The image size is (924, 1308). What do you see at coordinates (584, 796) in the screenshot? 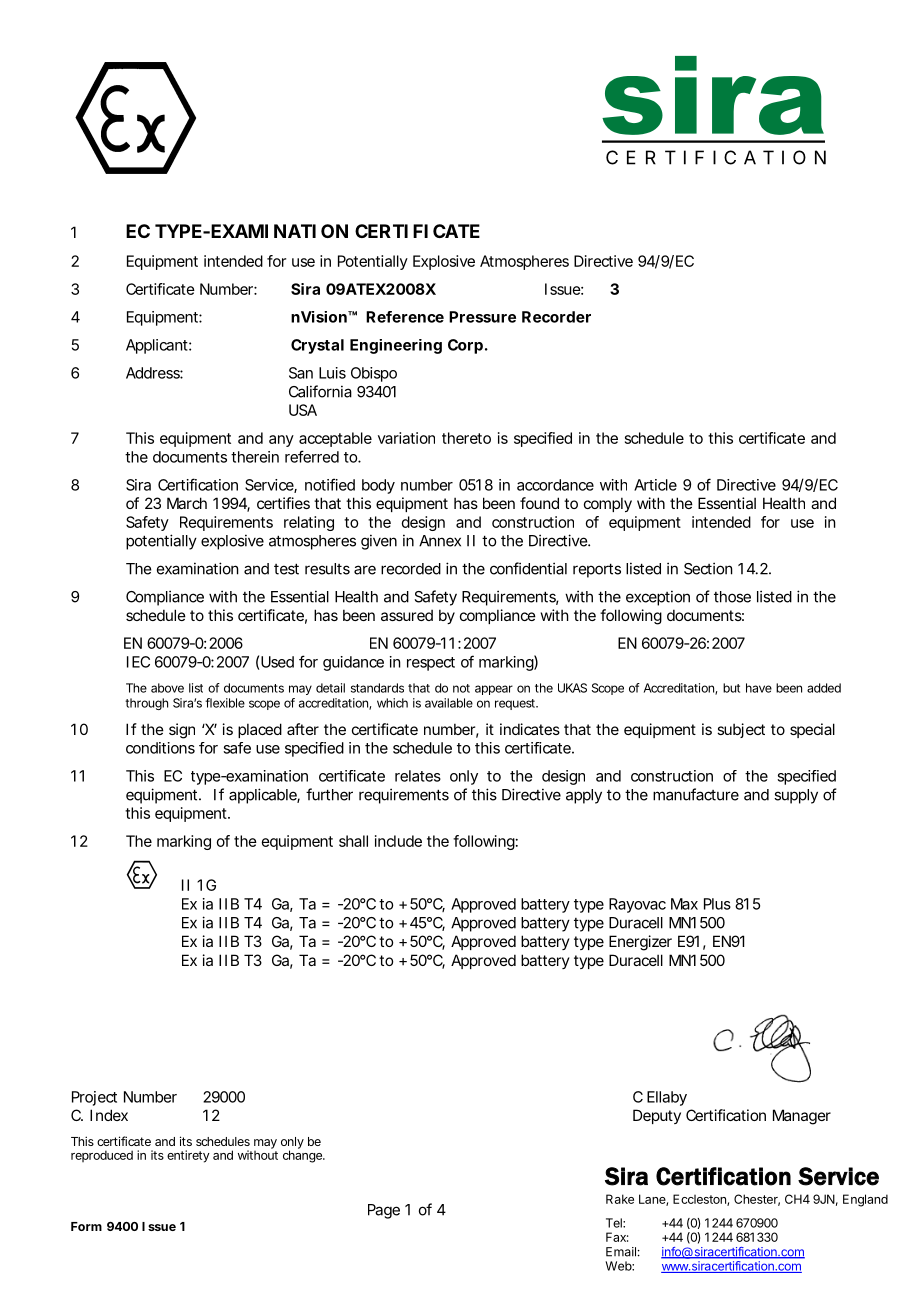
I see `apply` at bounding box center [584, 796].
